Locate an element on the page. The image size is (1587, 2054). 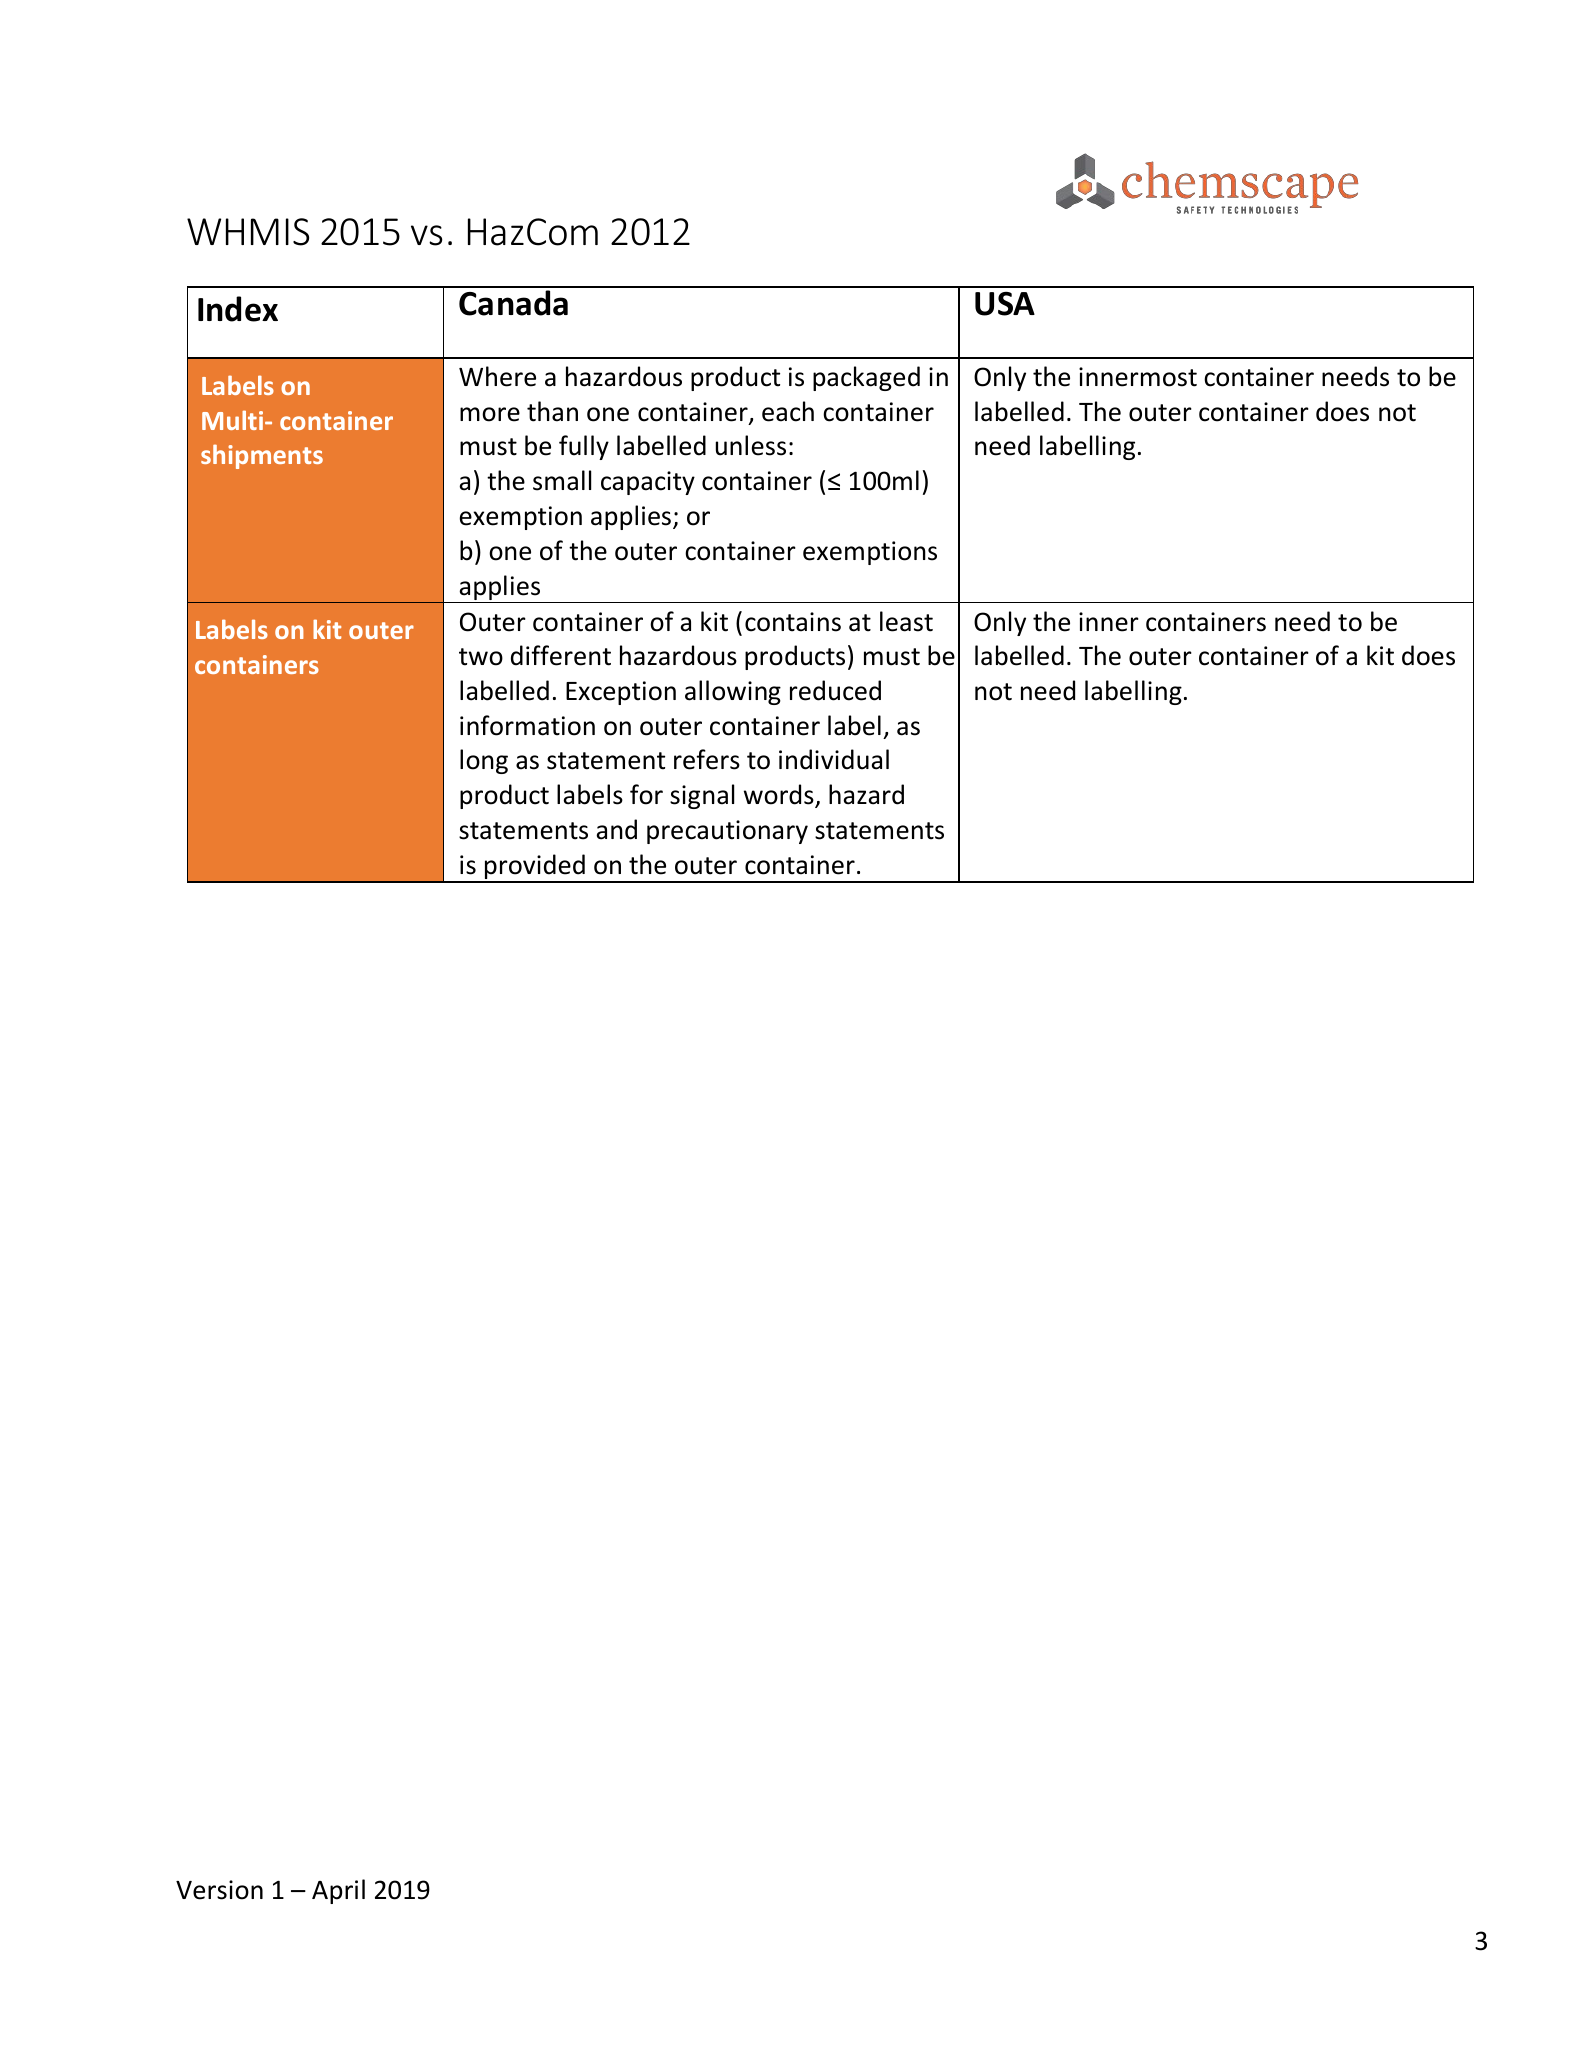
refers is located at coordinates (707, 759).
